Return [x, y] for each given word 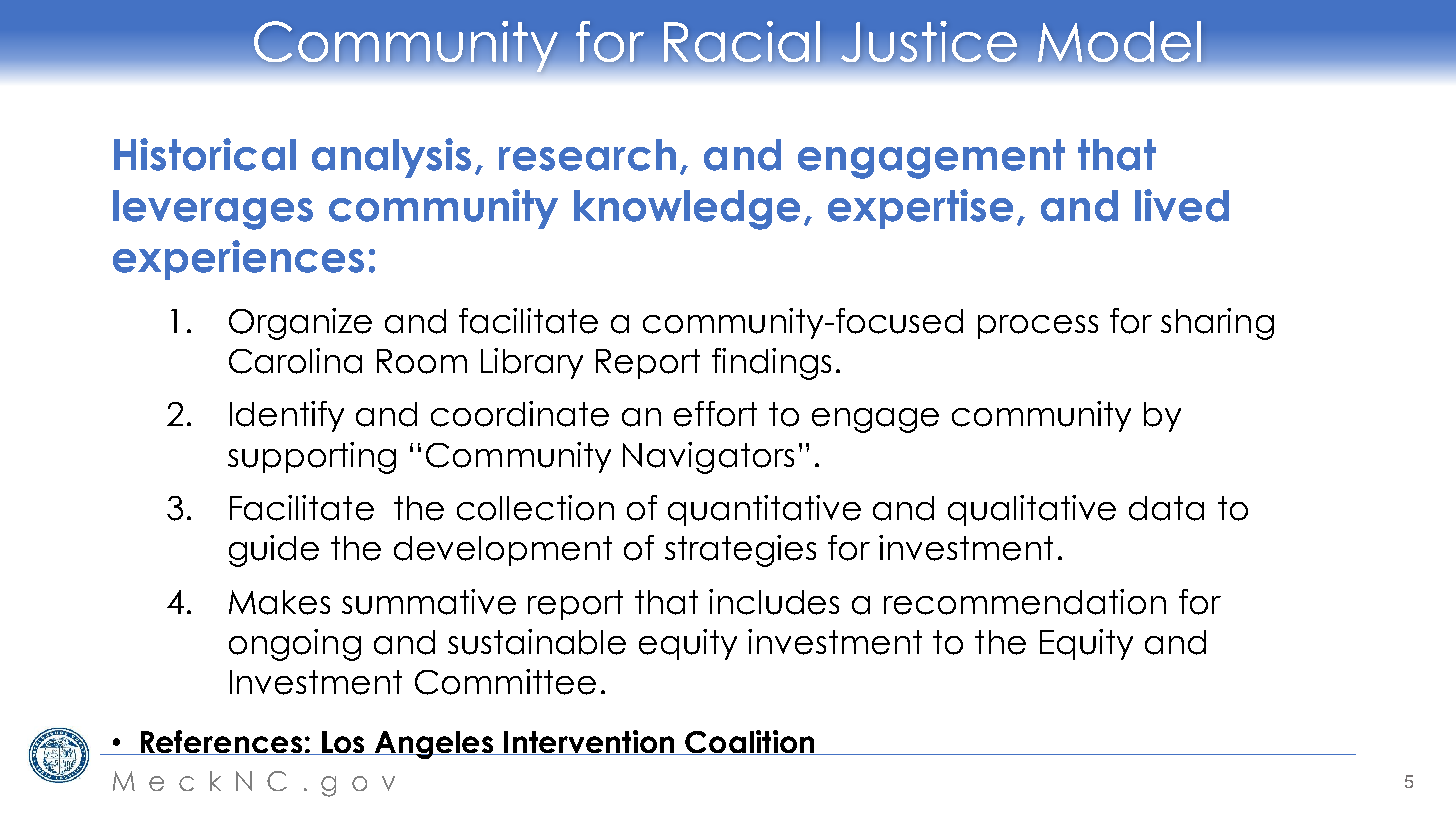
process [1038, 327]
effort [715, 414]
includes [774, 602]
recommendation [1025, 602]
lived [1182, 205]
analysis [391, 158]
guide [274, 551]
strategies [740, 551]
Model [1119, 41]
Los [343, 743]
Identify [287, 416]
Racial [742, 41]
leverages [213, 210]
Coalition [750, 742]
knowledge [687, 210]
